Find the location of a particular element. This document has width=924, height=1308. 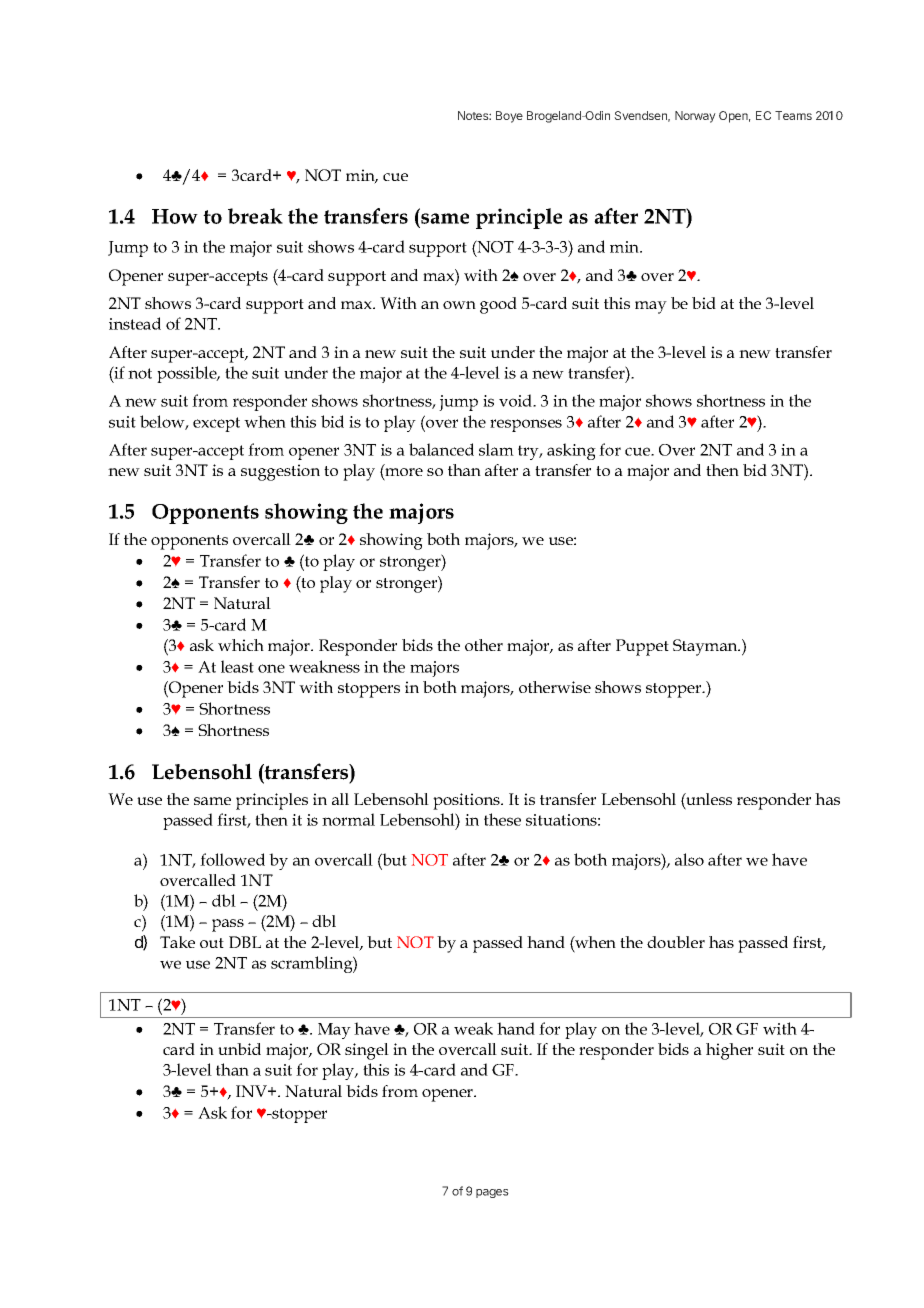

break is located at coordinates (255, 216).
